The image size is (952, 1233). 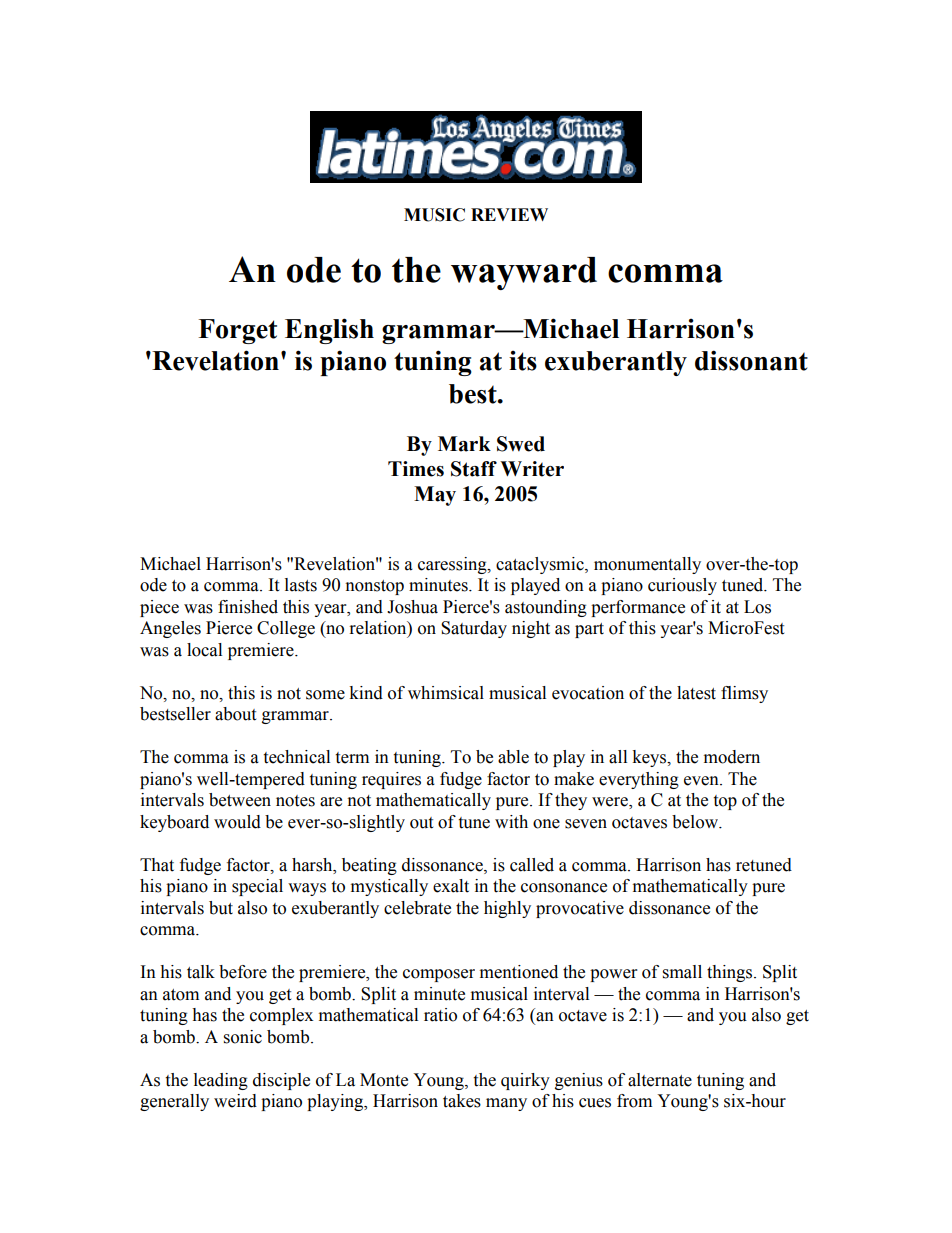 What do you see at coordinates (509, 214) in the document?
I see `REVIEW` at bounding box center [509, 214].
